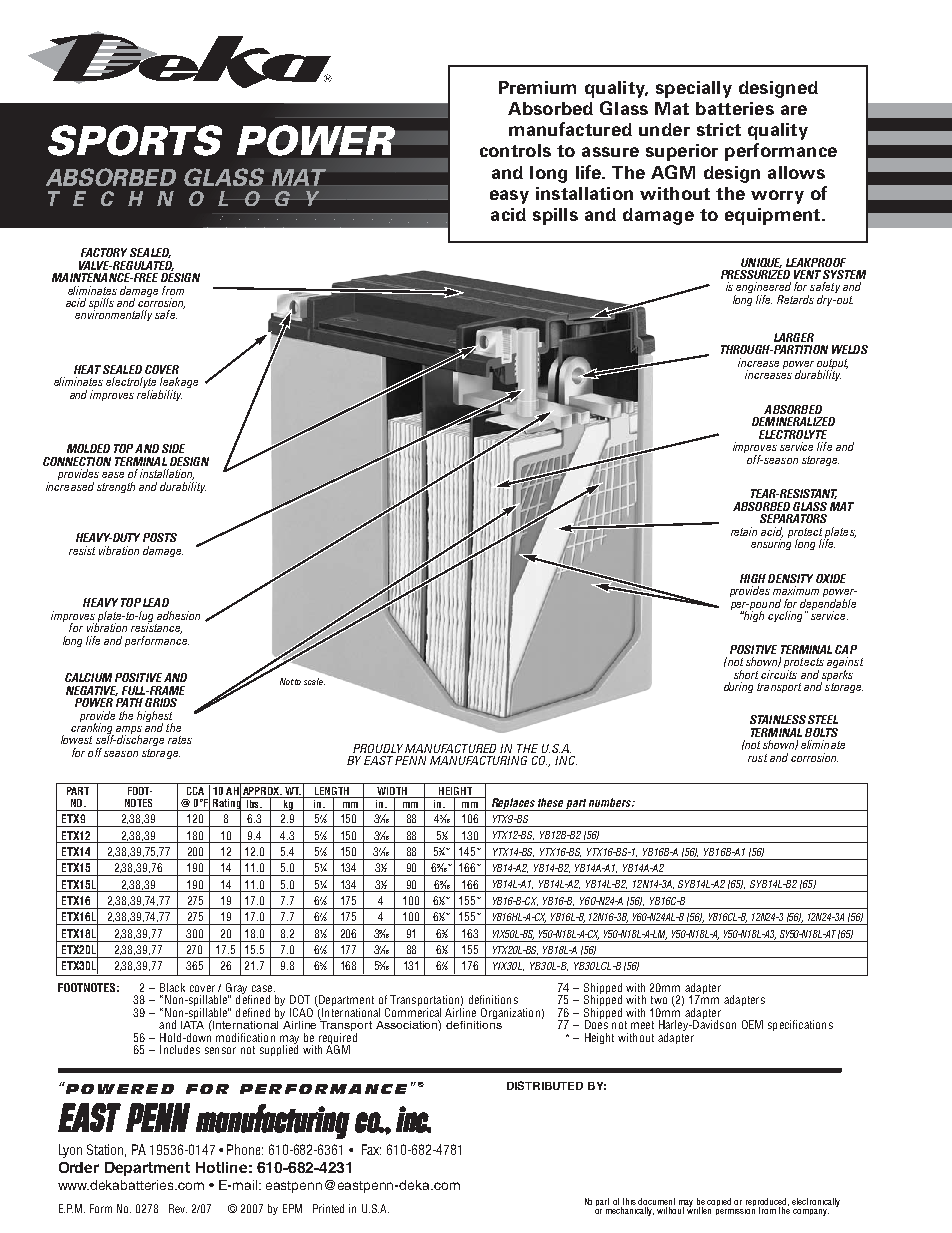  What do you see at coordinates (774, 216) in the screenshot?
I see `equipment` at bounding box center [774, 216].
